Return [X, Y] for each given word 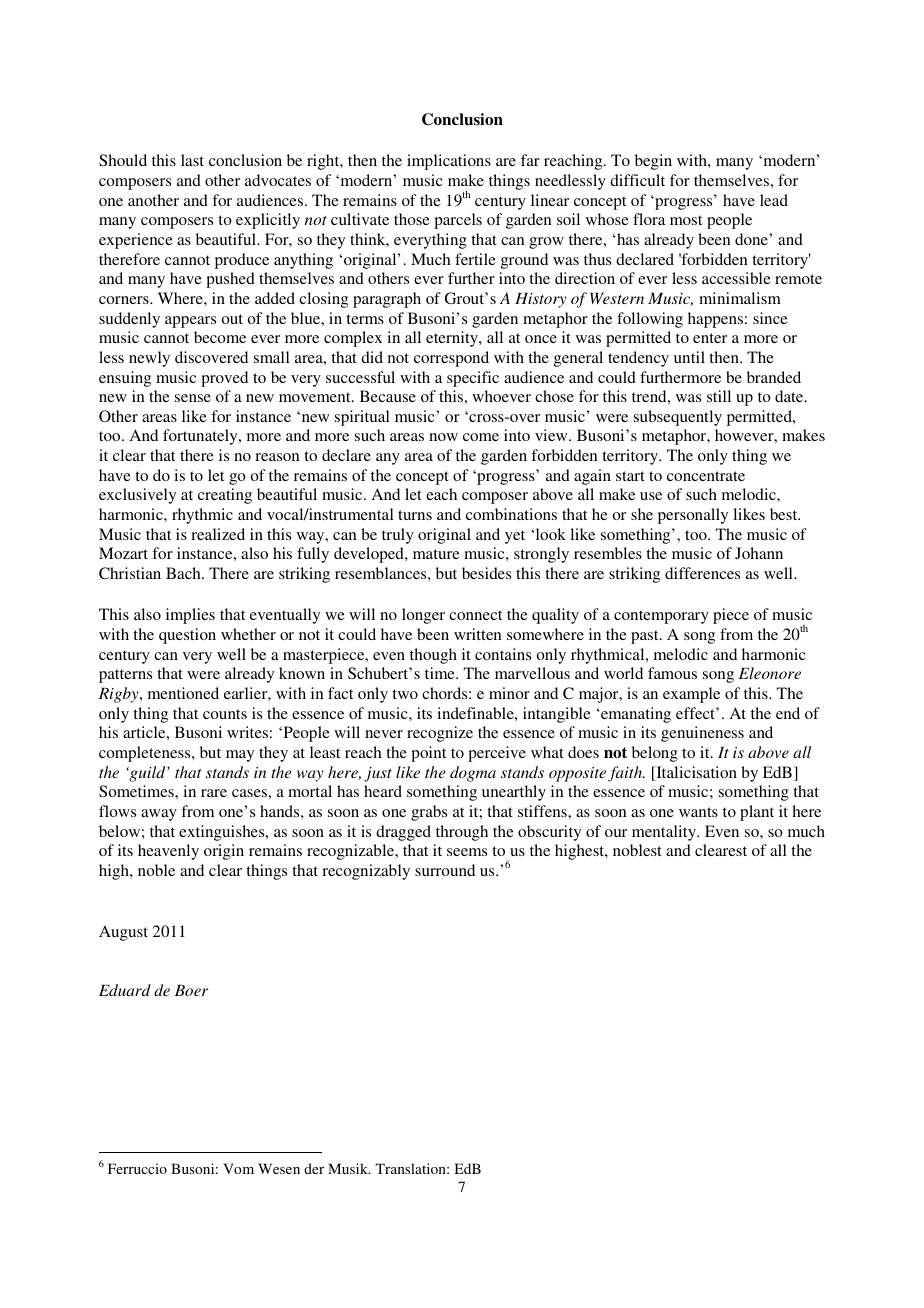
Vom [239, 1168]
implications [449, 162]
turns [415, 515]
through [462, 833]
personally [693, 516]
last [192, 160]
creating [225, 496]
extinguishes [223, 833]
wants [698, 812]
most [686, 220]
